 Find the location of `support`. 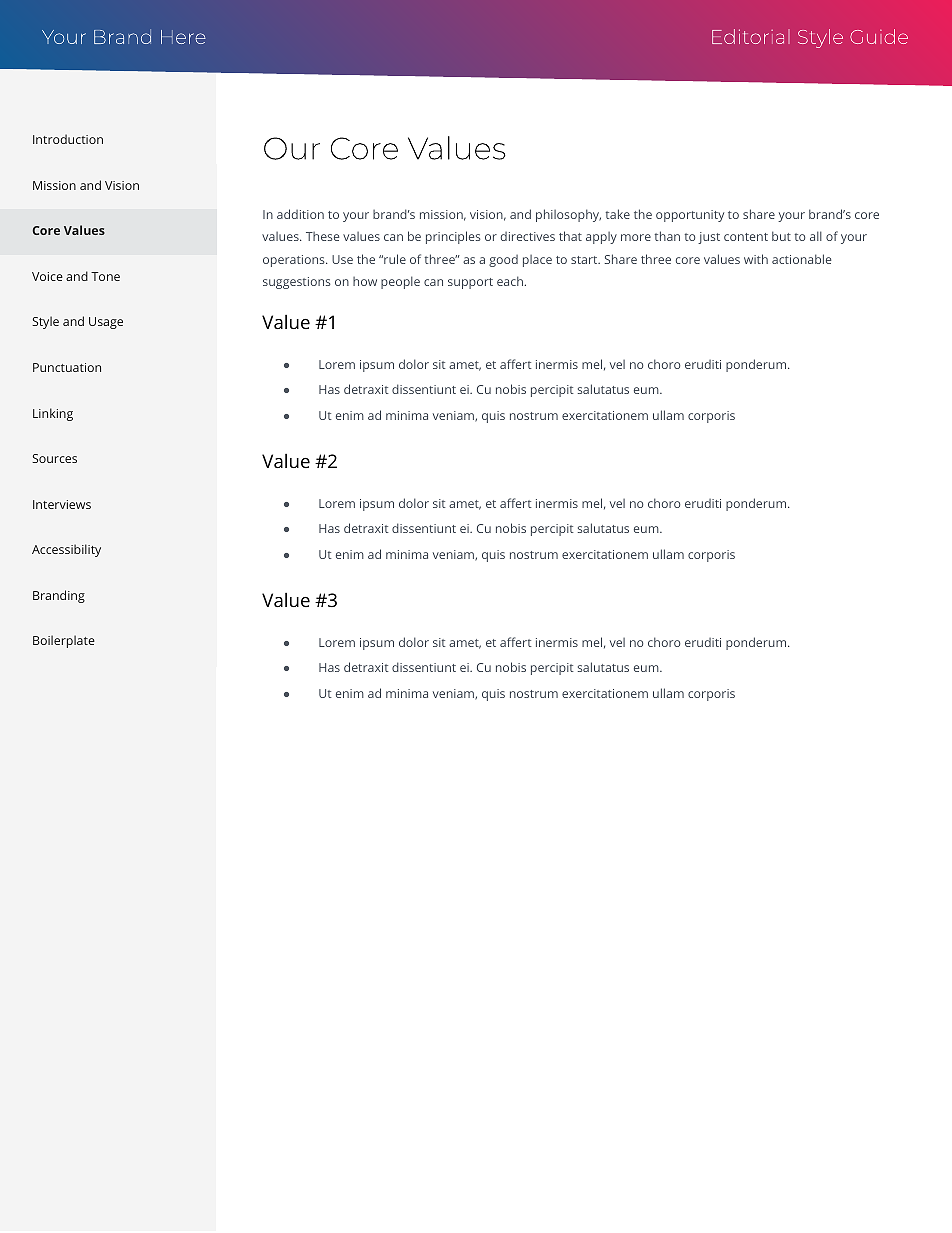

support is located at coordinates (470, 283).
